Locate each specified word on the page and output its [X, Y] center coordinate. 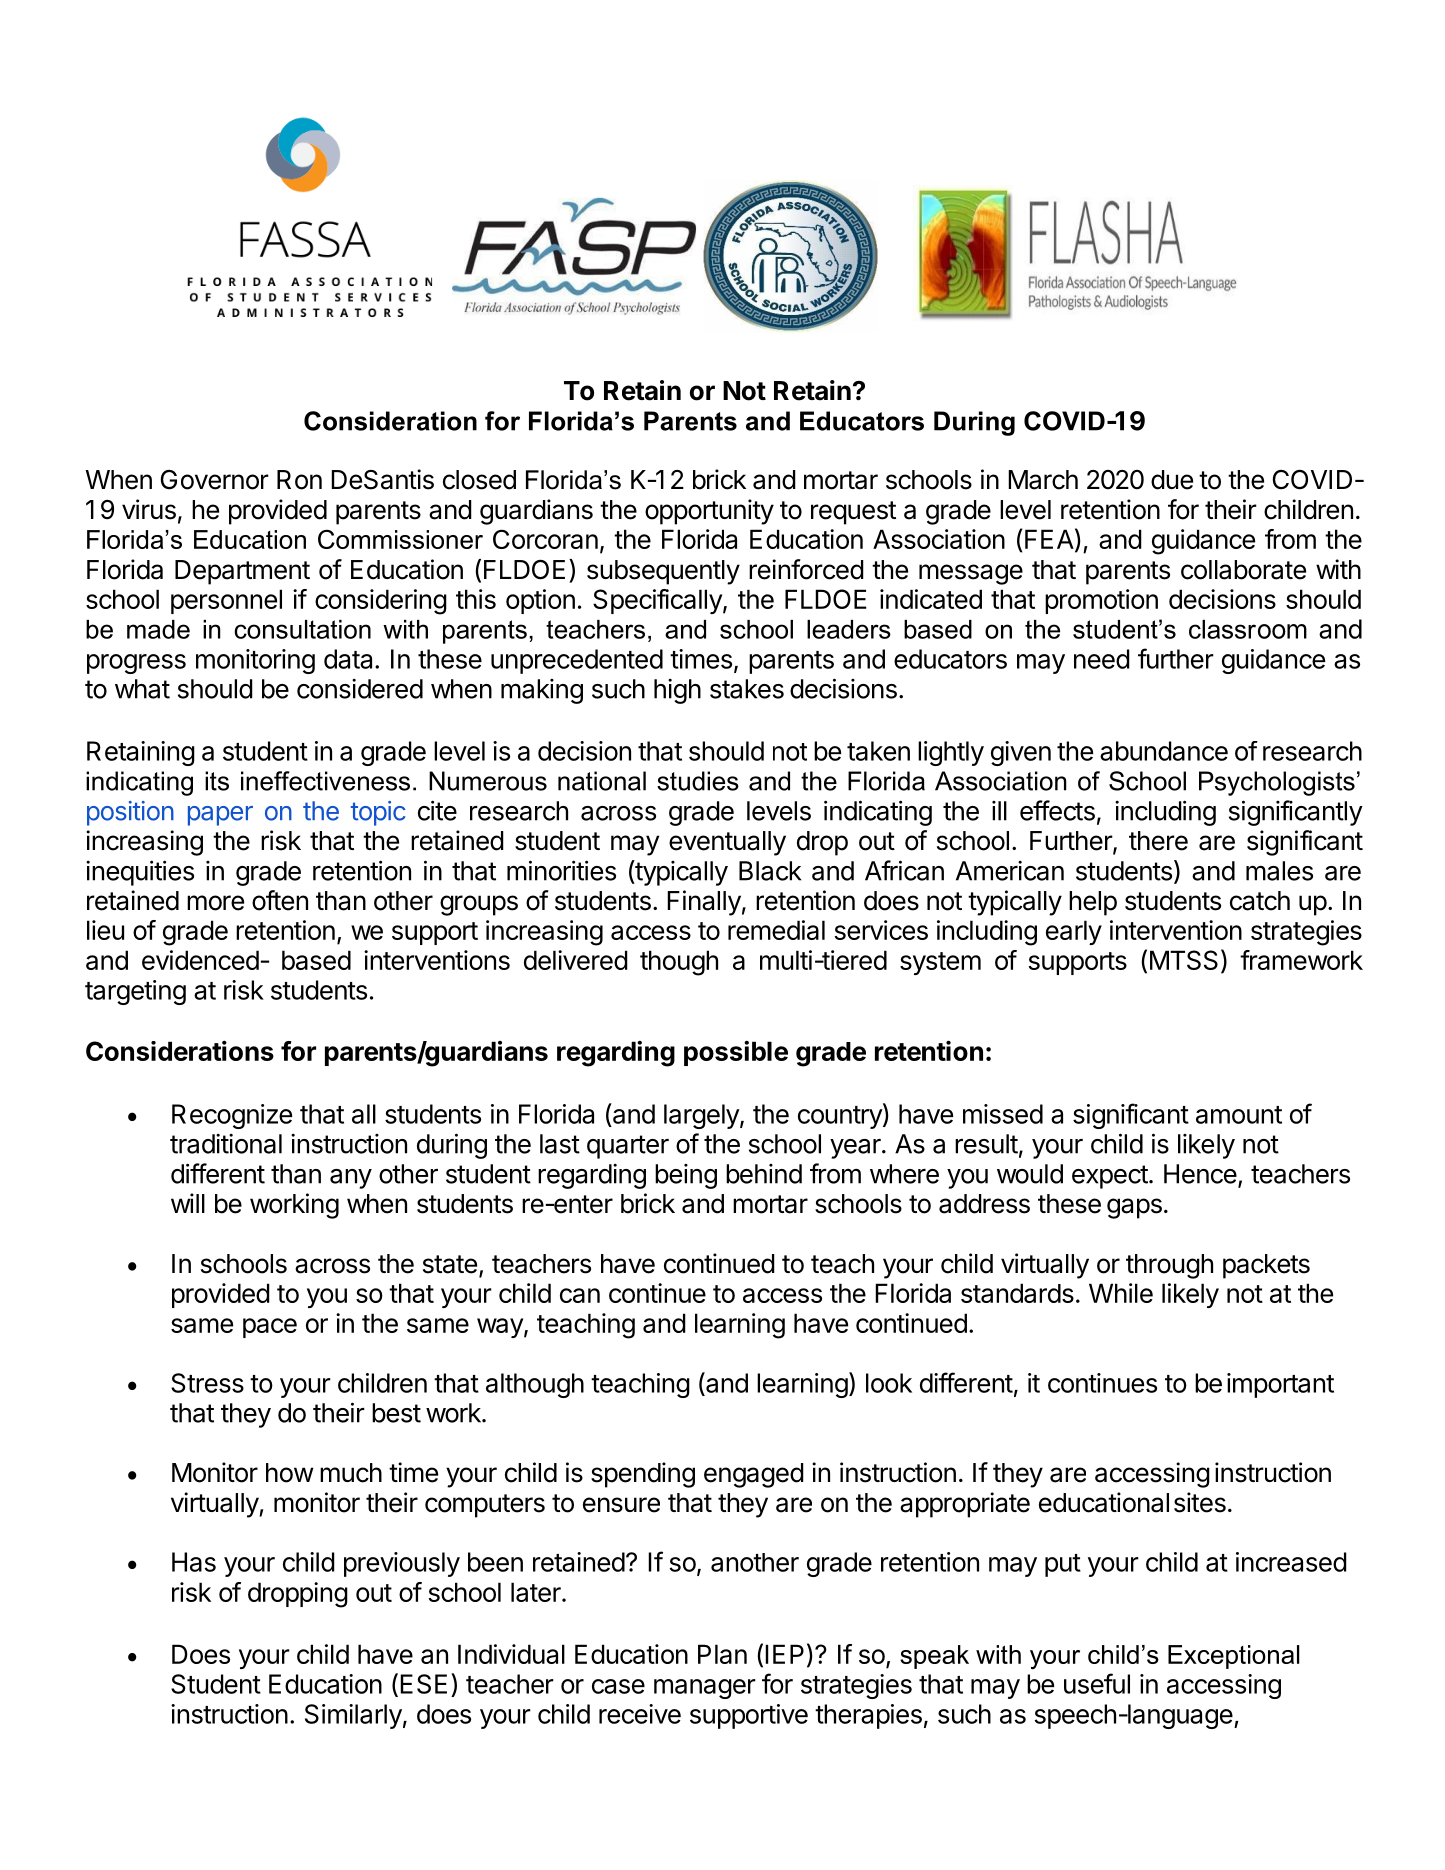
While [1121, 1293]
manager [705, 1689]
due [1172, 480]
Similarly [353, 1716]
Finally [704, 903]
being [686, 1176]
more [215, 903]
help [1093, 903]
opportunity [709, 512]
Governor [215, 480]
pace [270, 1328]
